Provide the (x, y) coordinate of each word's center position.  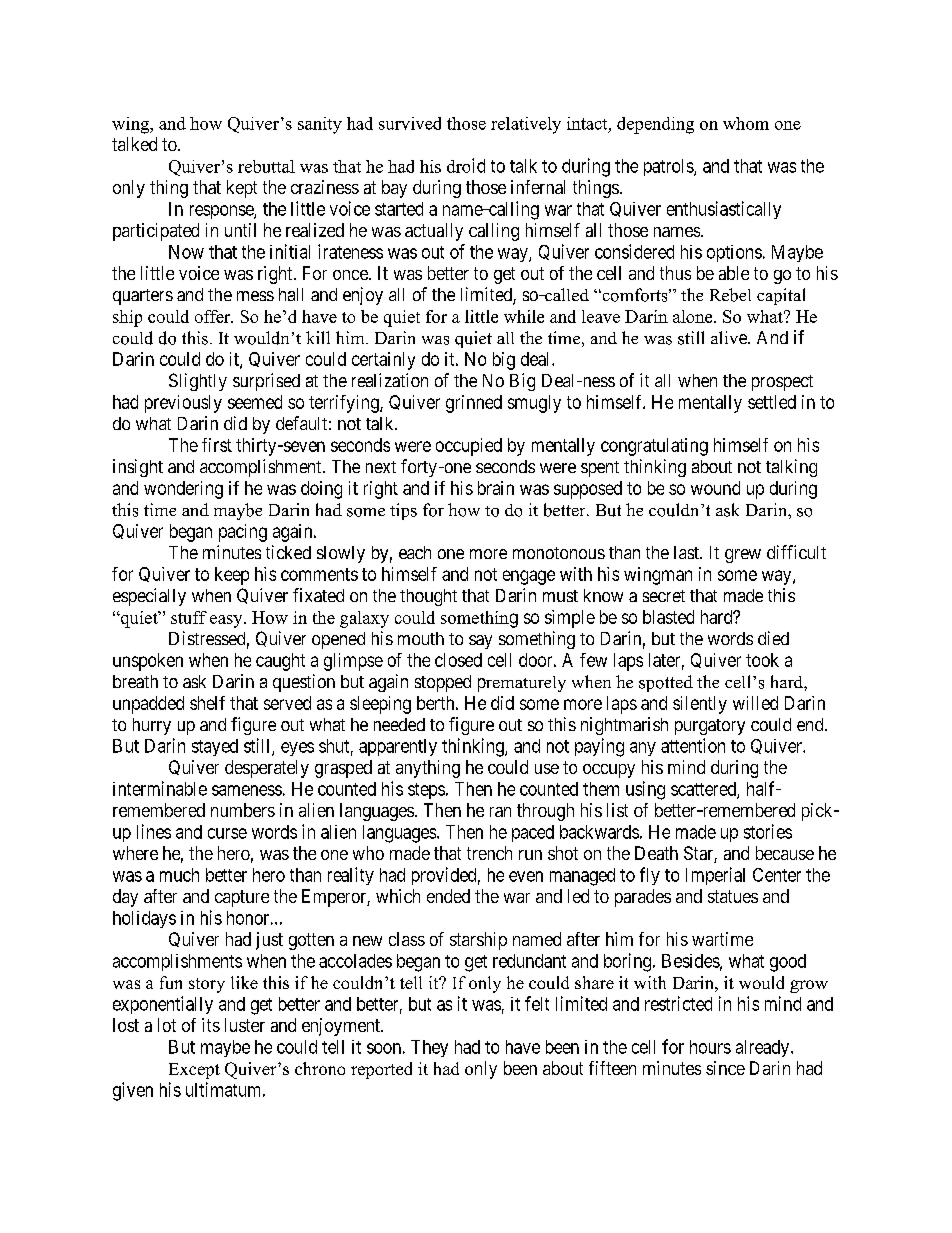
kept (242, 189)
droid (466, 165)
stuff (189, 617)
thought (428, 597)
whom (746, 123)
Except (194, 1071)
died (773, 638)
